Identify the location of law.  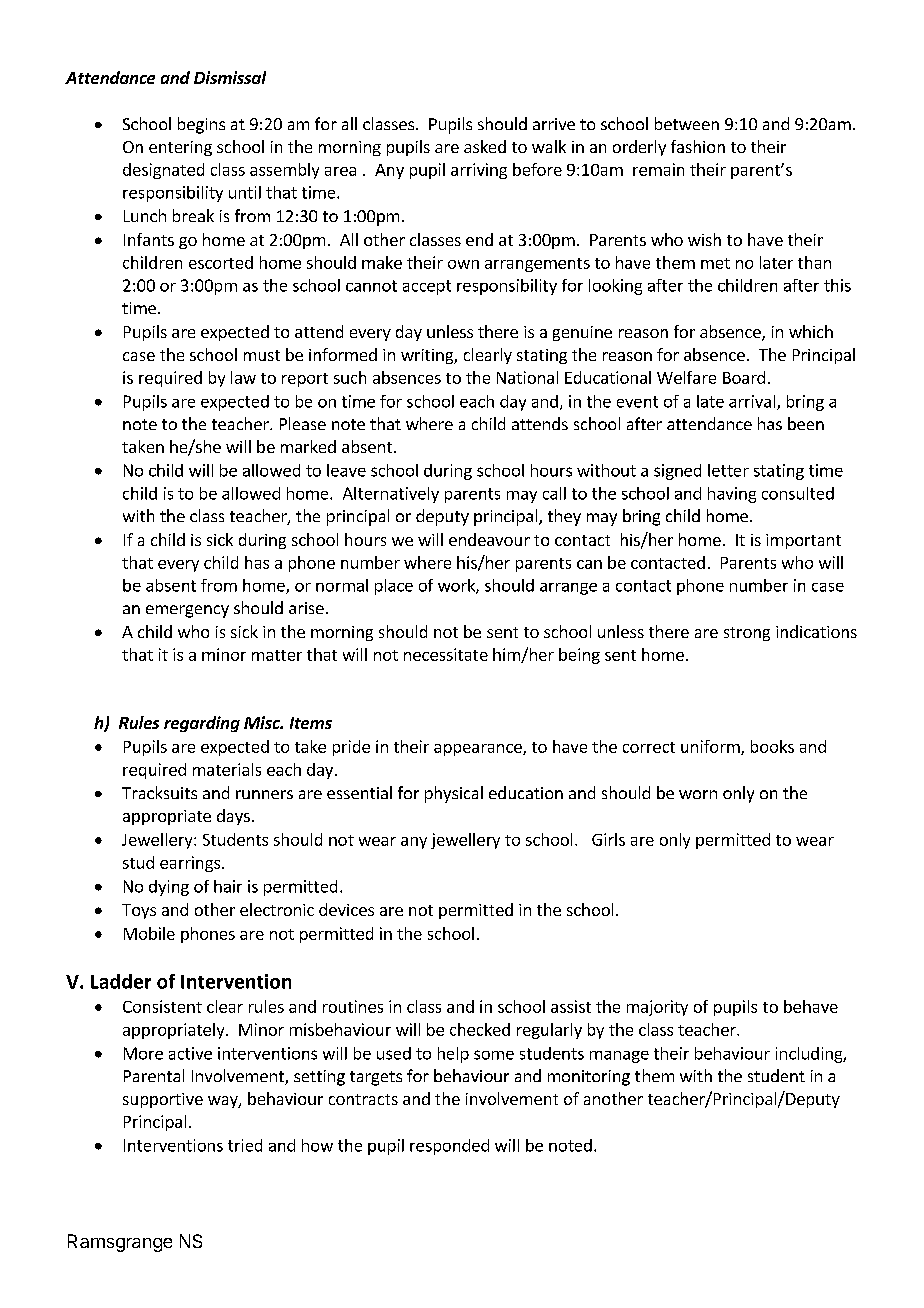
(243, 377).
